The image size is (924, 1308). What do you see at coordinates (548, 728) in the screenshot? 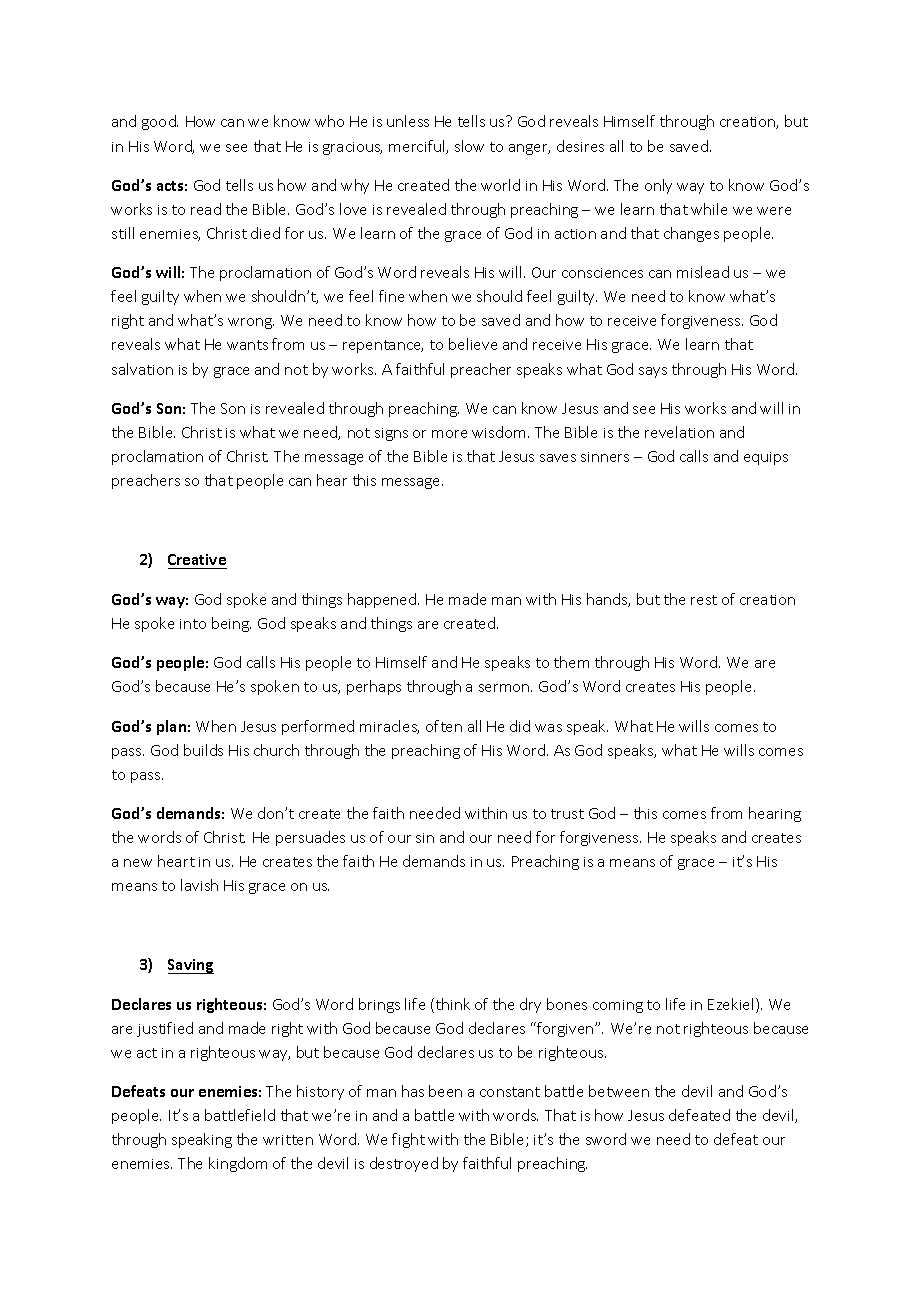
I see `was` at bounding box center [548, 728].
